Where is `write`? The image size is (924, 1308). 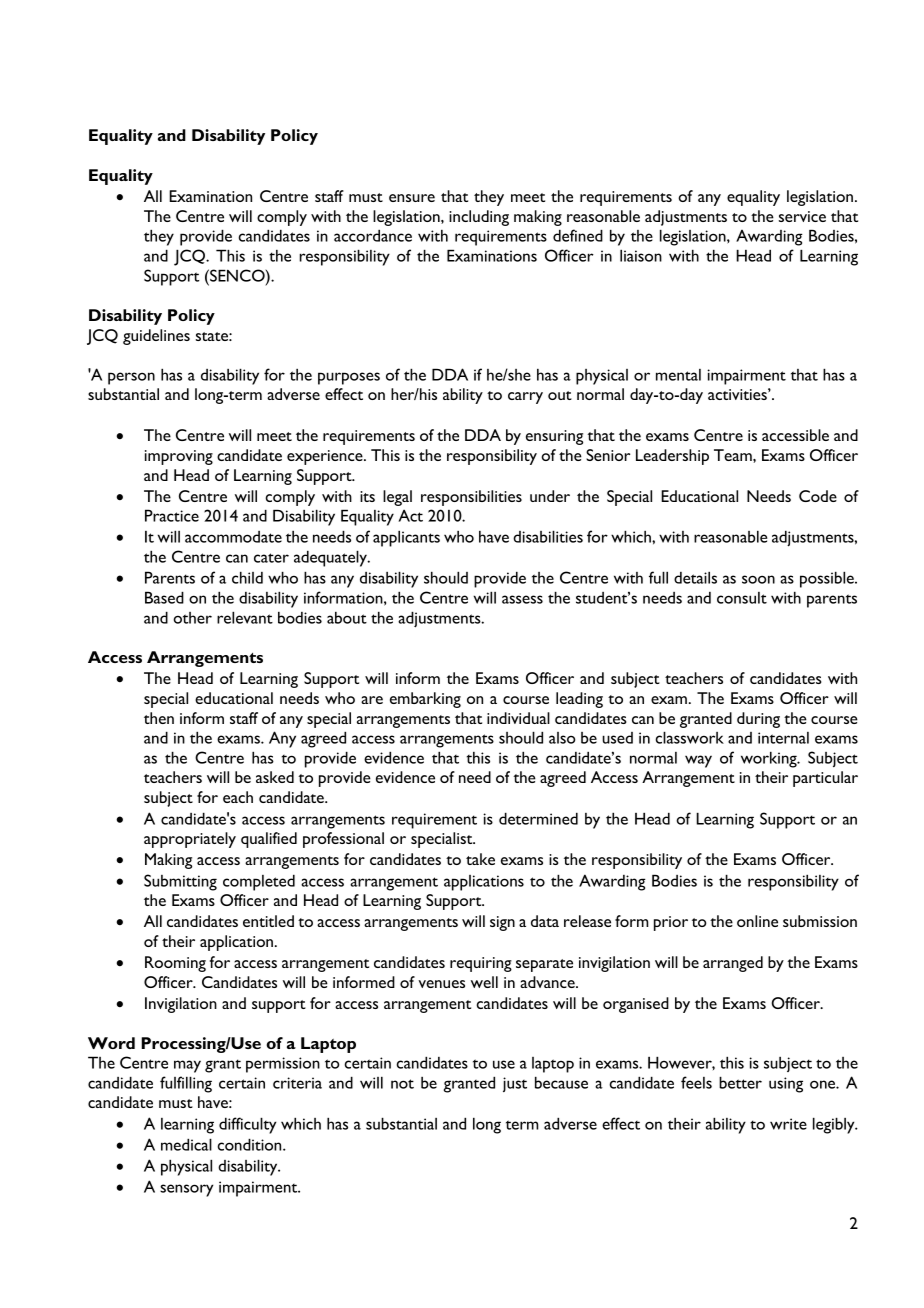 write is located at coordinates (788, 1124).
